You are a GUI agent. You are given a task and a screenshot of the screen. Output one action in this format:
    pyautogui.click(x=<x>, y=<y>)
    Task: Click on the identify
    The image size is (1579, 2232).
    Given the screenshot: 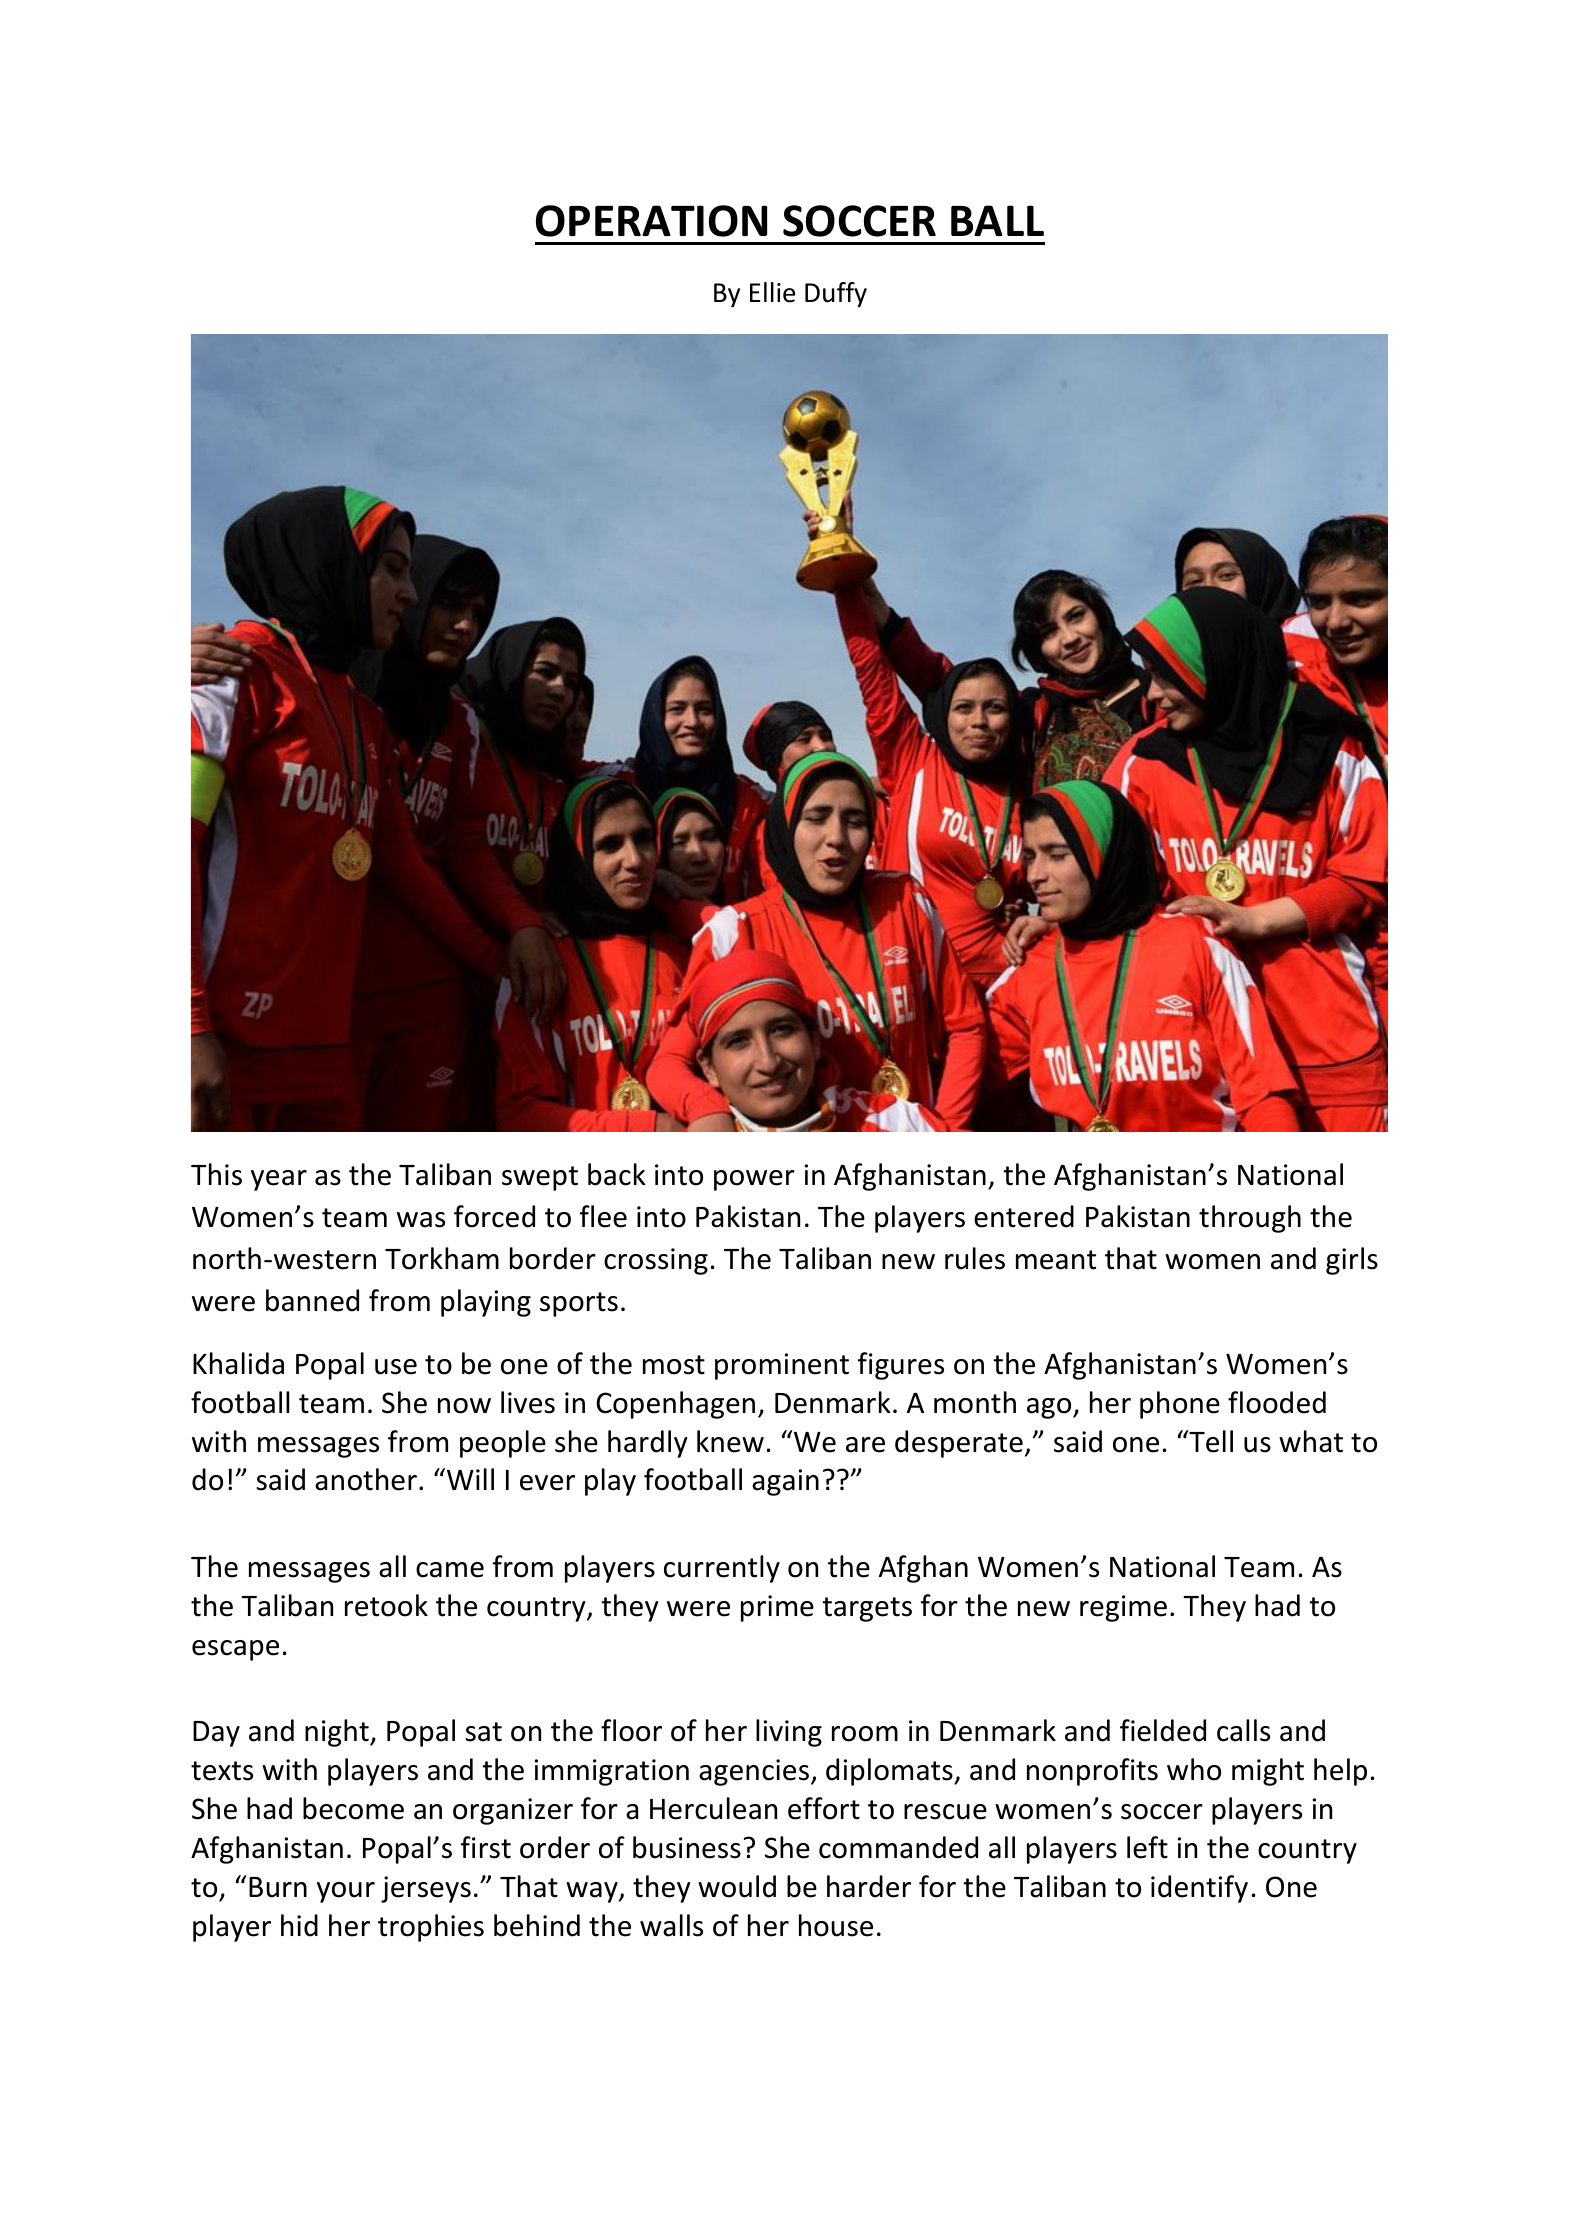 What is the action you would take?
    pyautogui.click(x=1199, y=1889)
